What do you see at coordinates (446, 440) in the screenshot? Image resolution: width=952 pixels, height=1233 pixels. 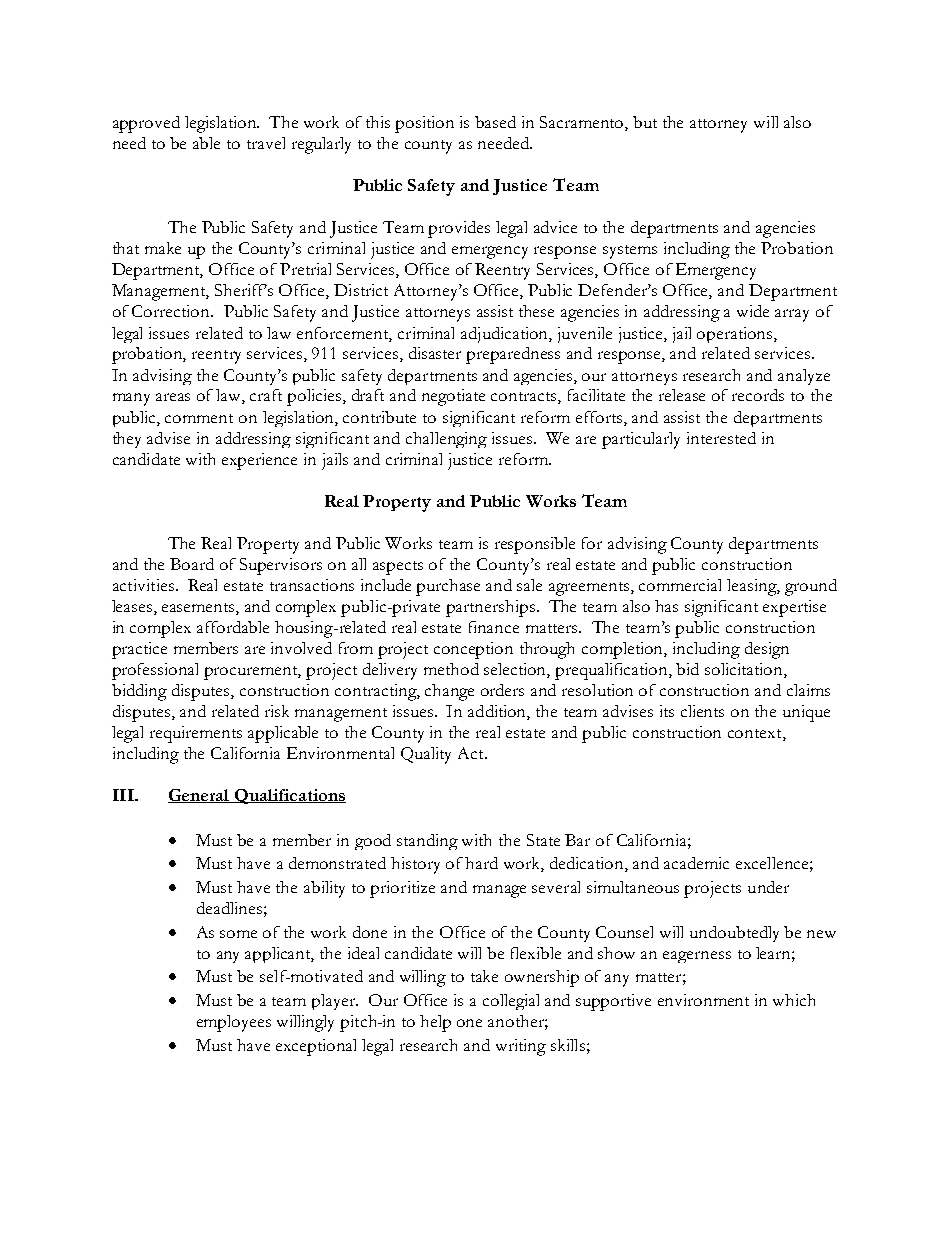 I see `challenging` at bounding box center [446, 440].
